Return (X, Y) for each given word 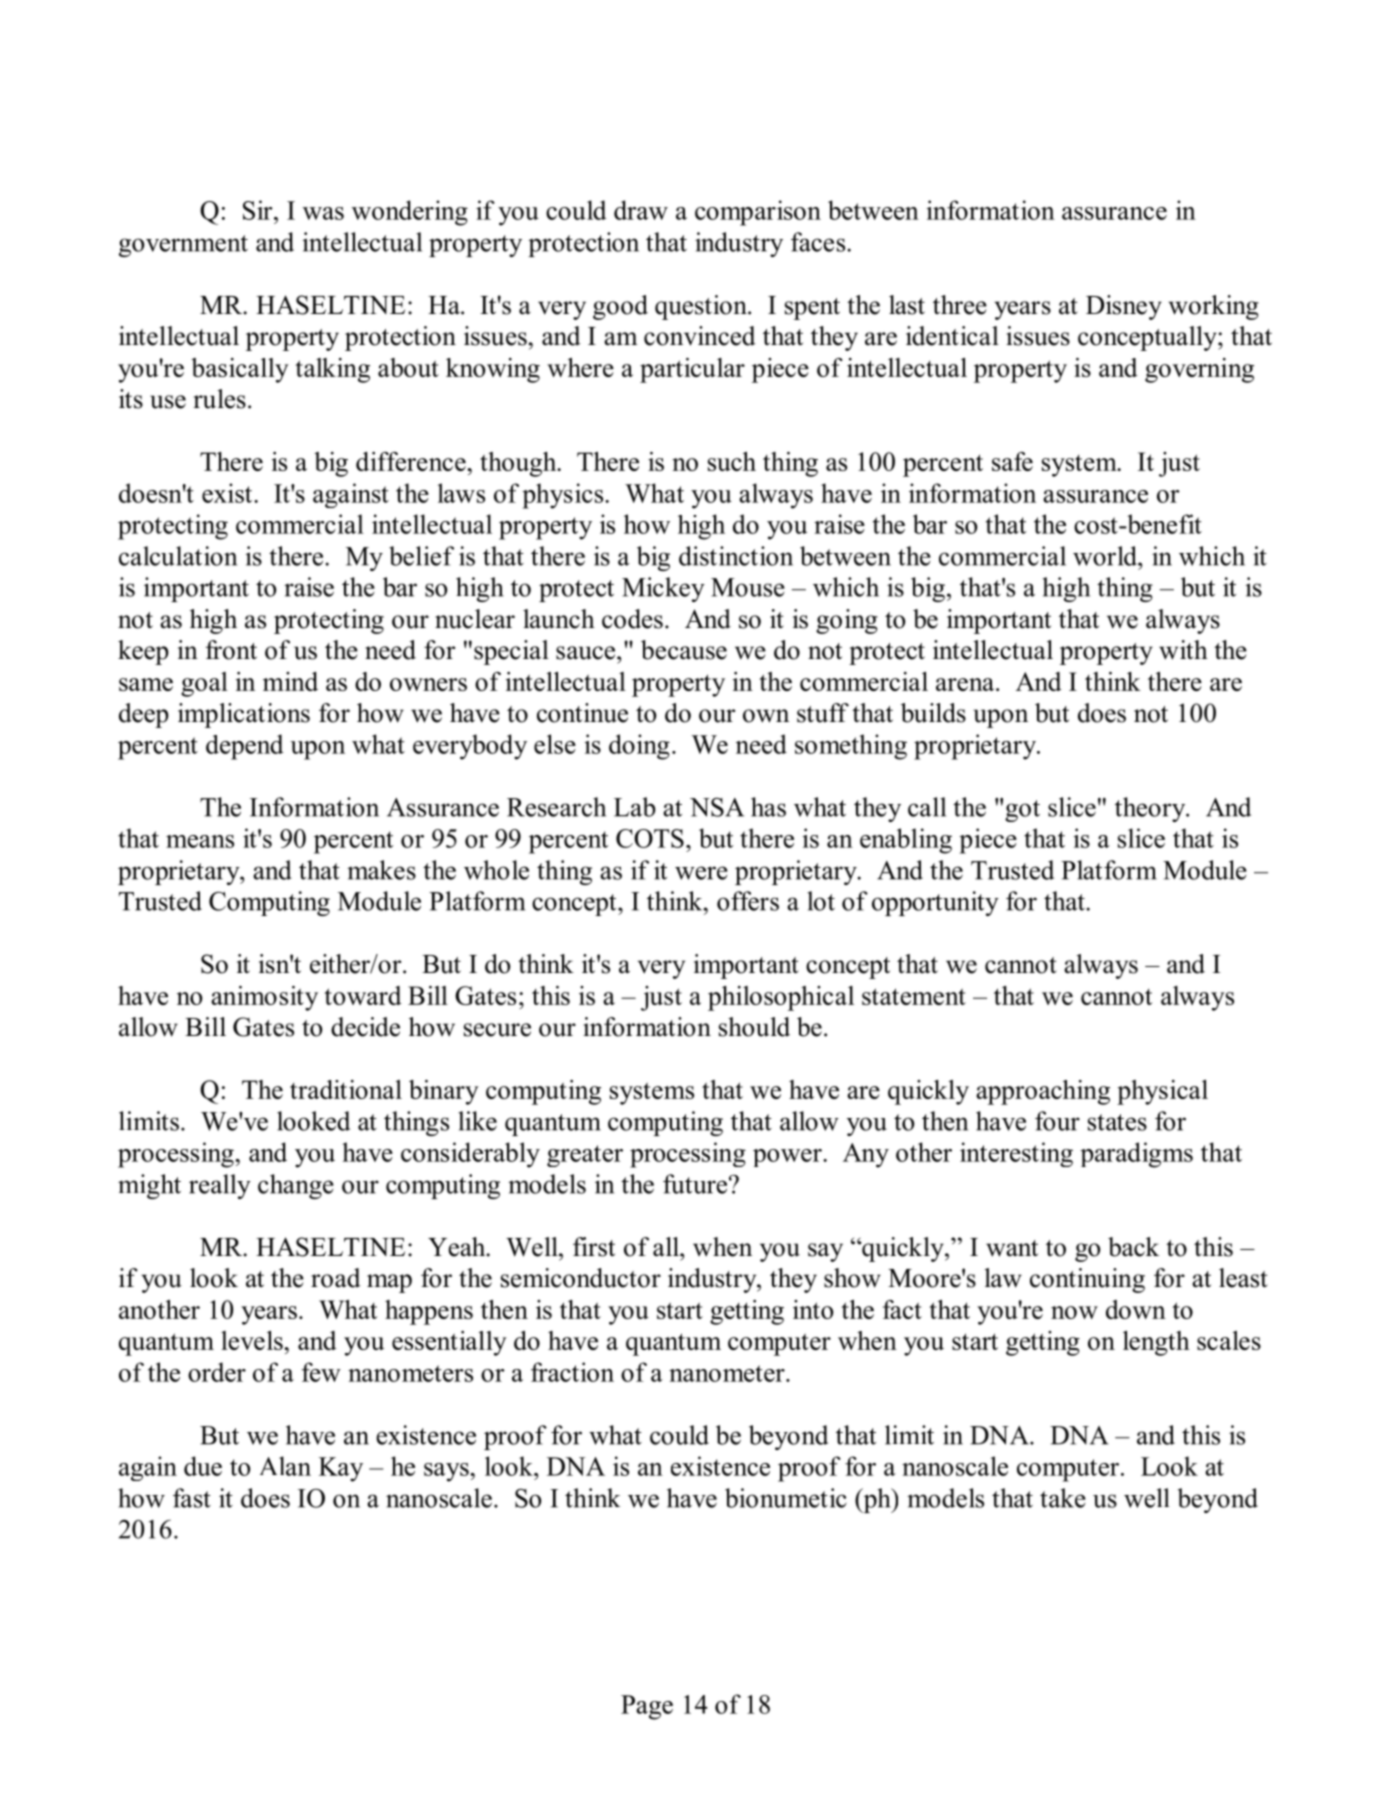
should (754, 1027)
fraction (572, 1372)
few (321, 1372)
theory (1151, 809)
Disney (1124, 307)
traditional (346, 1089)
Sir (259, 210)
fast (192, 1498)
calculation (178, 556)
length (1156, 1343)
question (702, 307)
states (1117, 1122)
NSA (717, 807)
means (200, 841)
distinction (736, 556)
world (1106, 556)
